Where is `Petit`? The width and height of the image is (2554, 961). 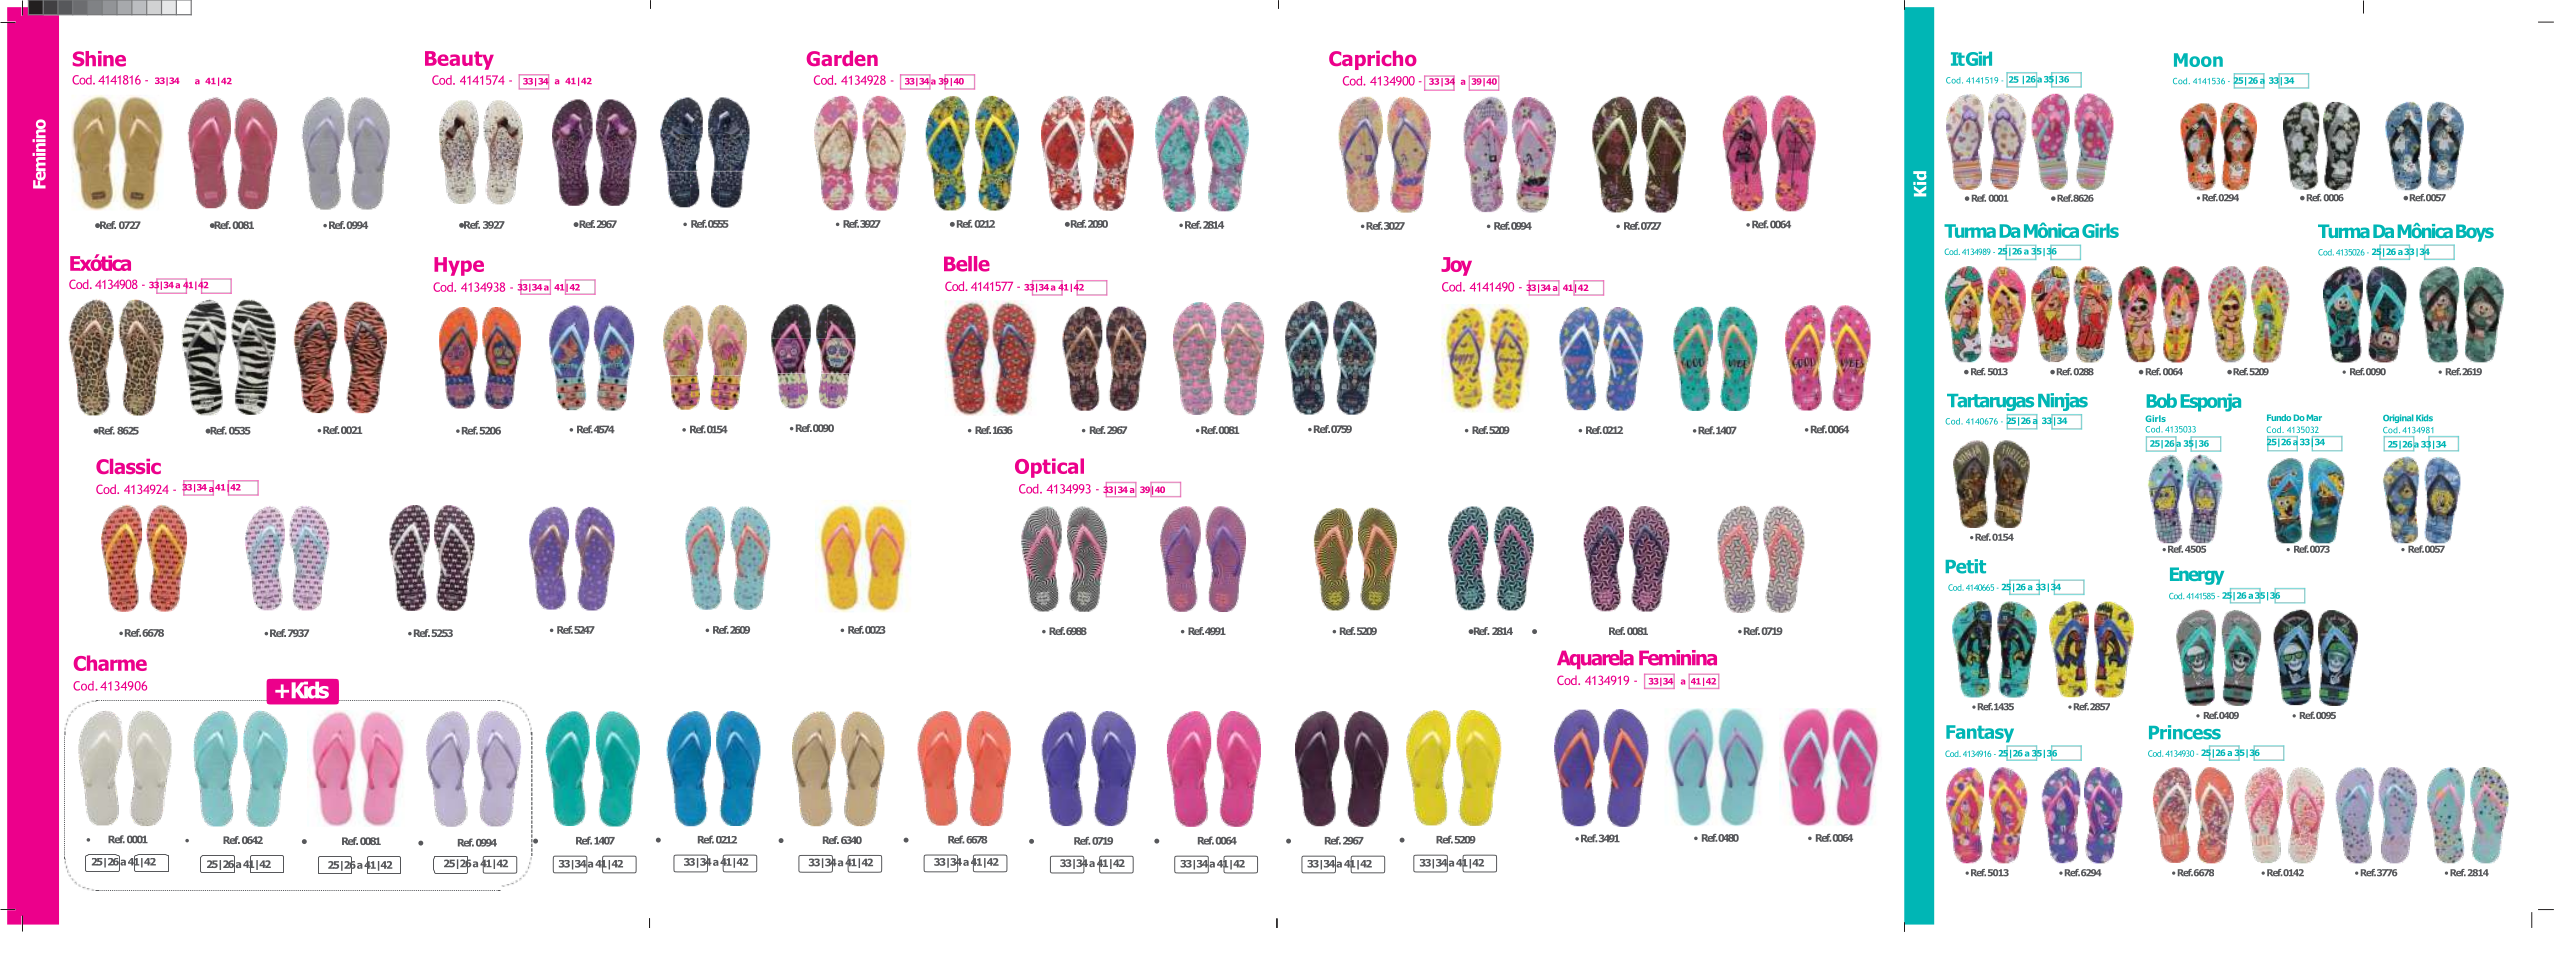 Petit is located at coordinates (1965, 566).
